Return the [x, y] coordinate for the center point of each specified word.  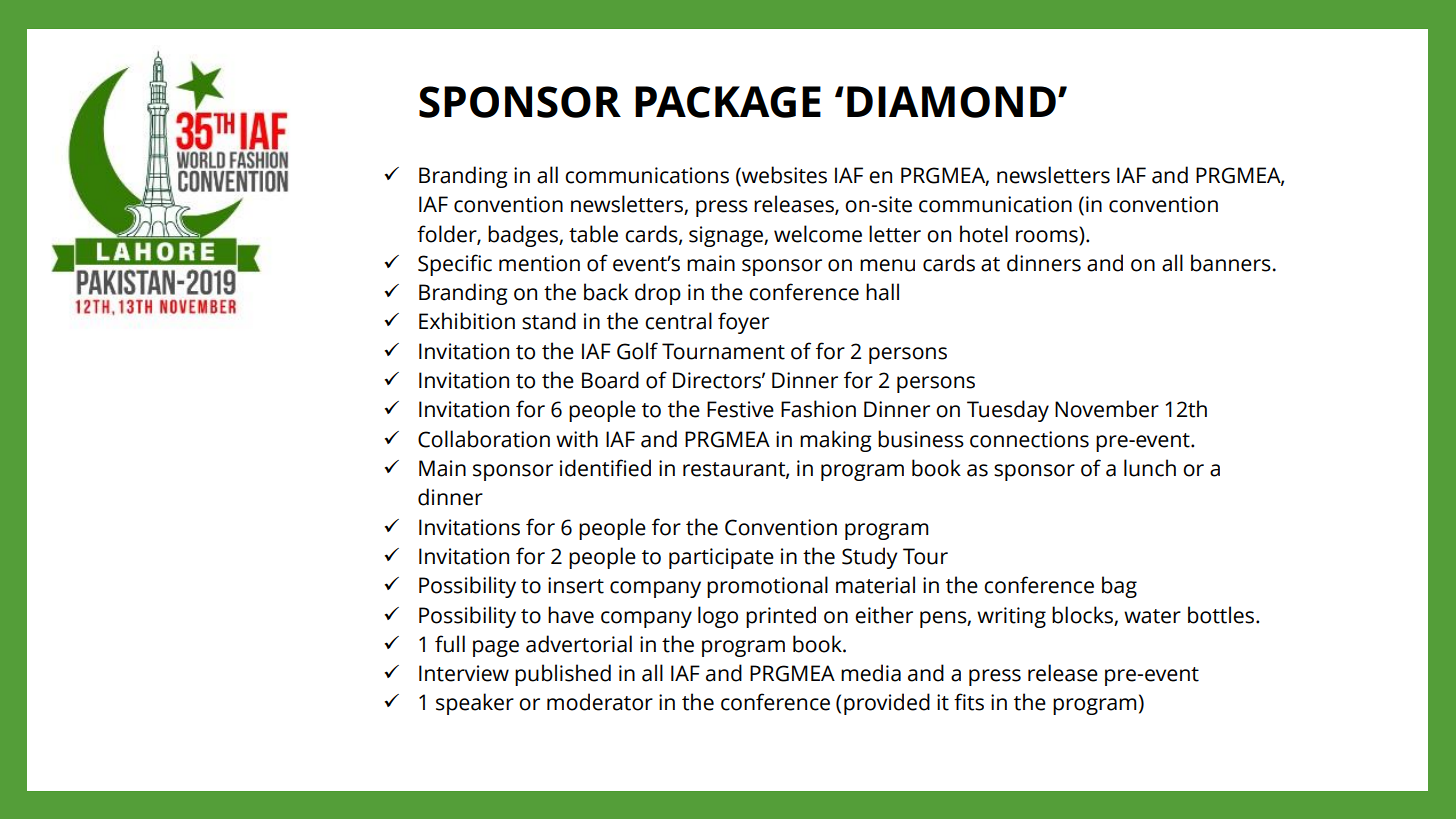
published [563, 675]
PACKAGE [728, 102]
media [871, 673]
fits [969, 702]
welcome [818, 234]
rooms [1048, 235]
